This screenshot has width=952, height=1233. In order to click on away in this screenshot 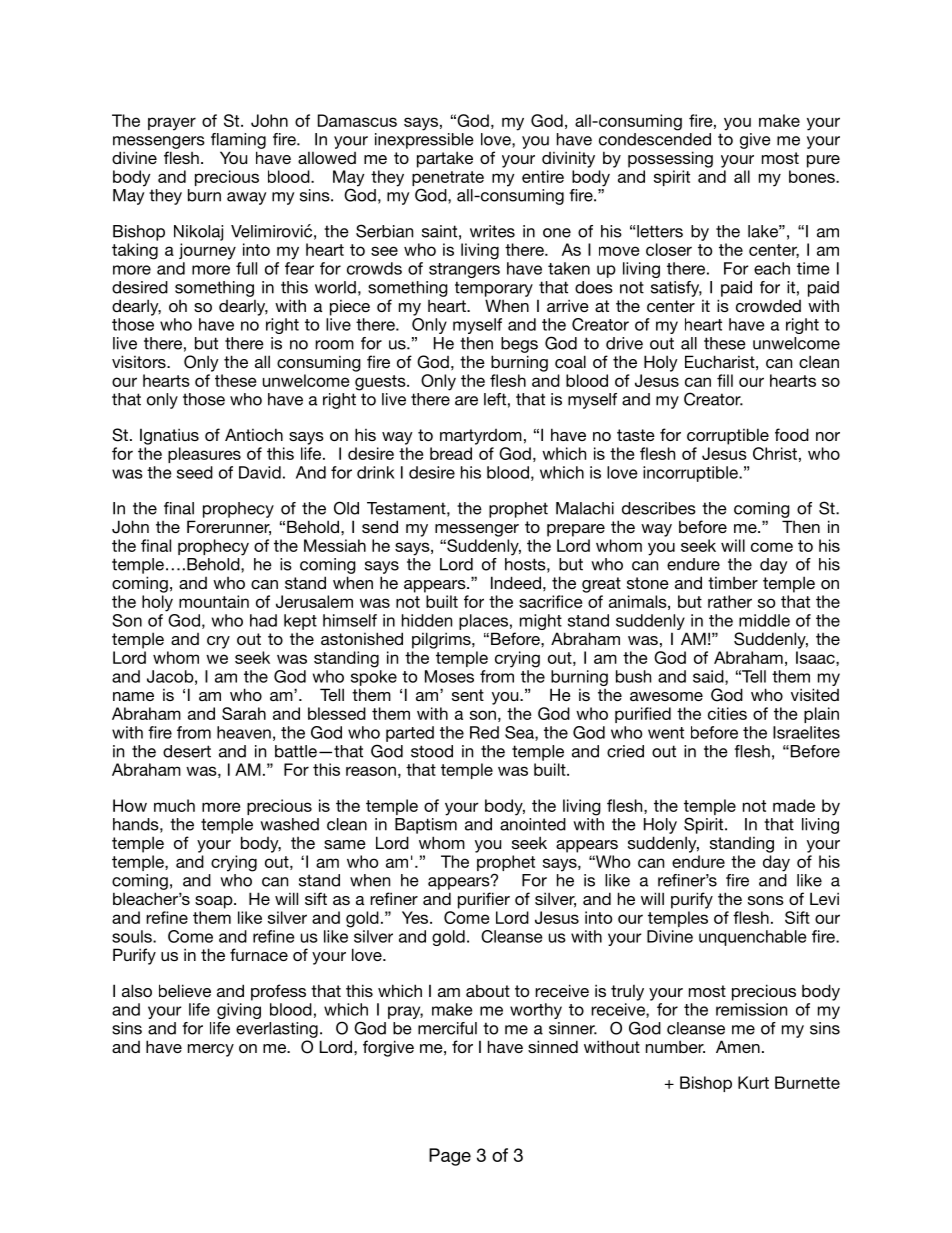, I will do `click(246, 198)`.
